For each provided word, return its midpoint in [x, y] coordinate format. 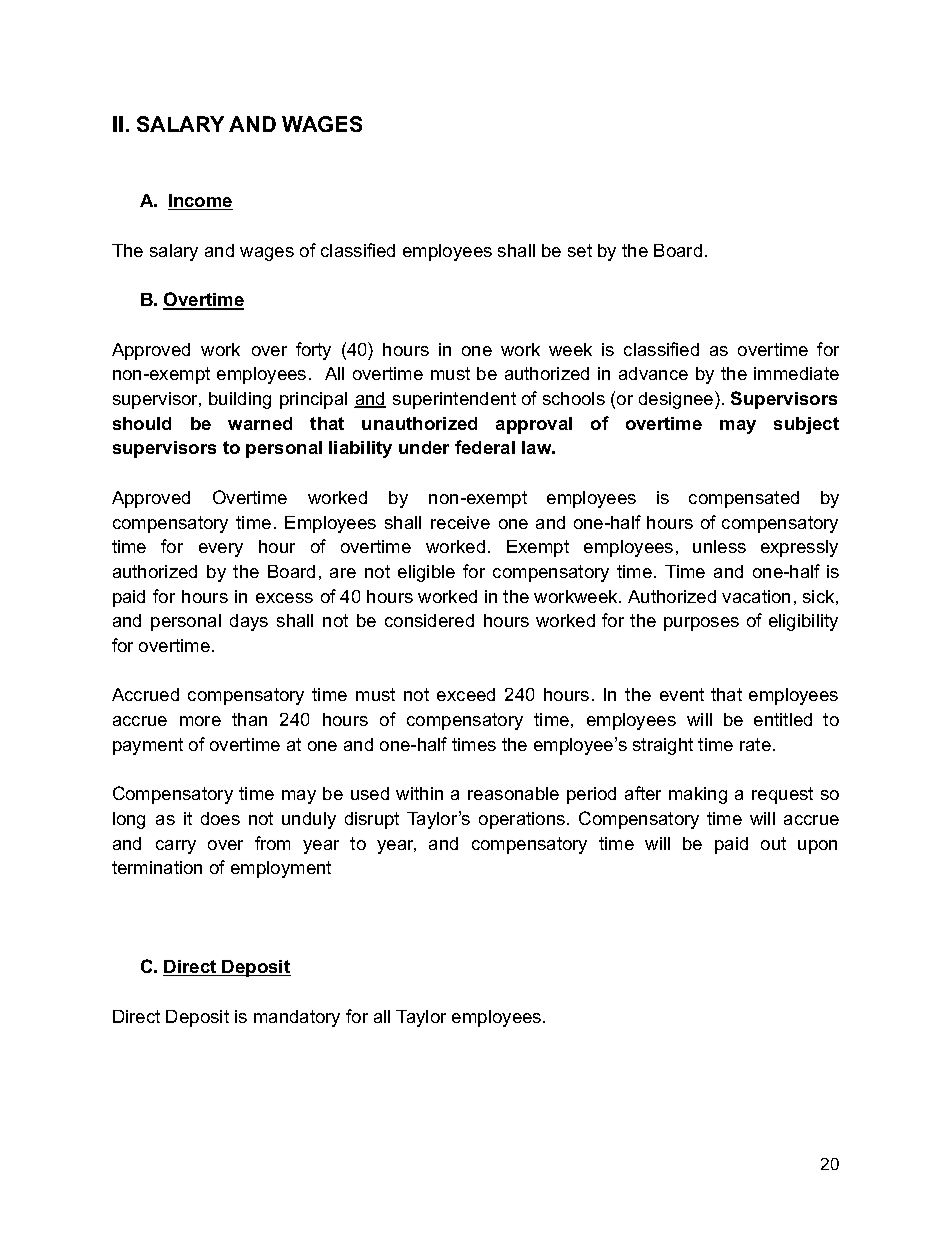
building [240, 400]
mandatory [297, 1018]
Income [200, 202]
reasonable [513, 793]
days [249, 622]
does [220, 818]
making [698, 795]
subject [806, 425]
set [580, 250]
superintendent [454, 400]
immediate [796, 373]
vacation [756, 596]
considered [429, 620]
